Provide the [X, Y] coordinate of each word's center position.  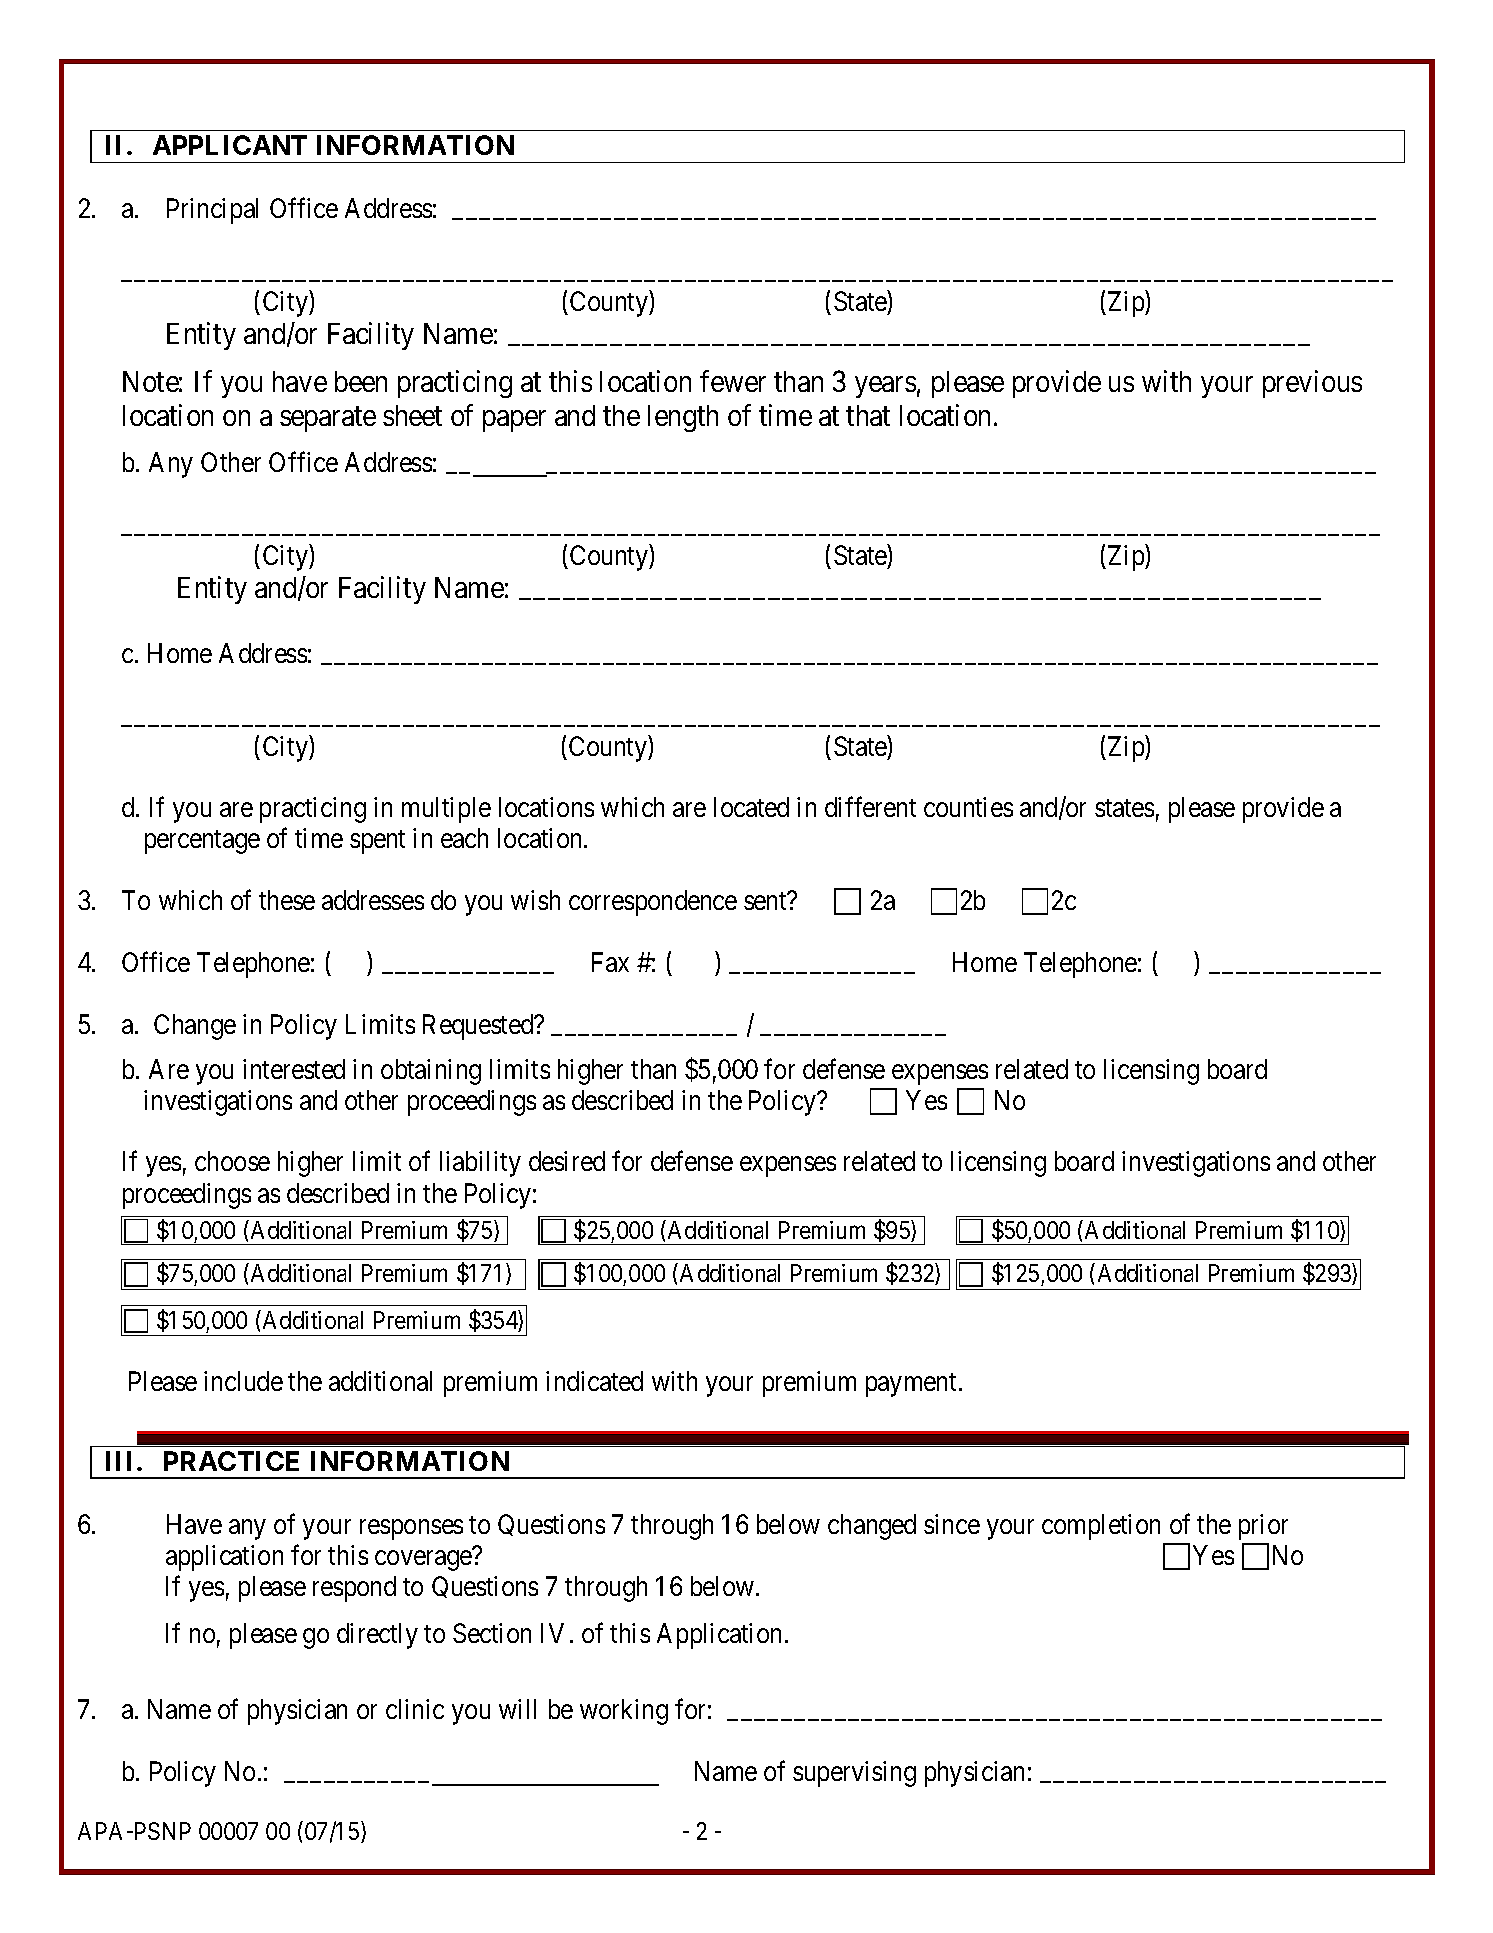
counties [968, 807]
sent [766, 901]
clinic [415, 1709]
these [287, 900]
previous [1312, 384]
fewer [733, 381]
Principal [212, 211]
